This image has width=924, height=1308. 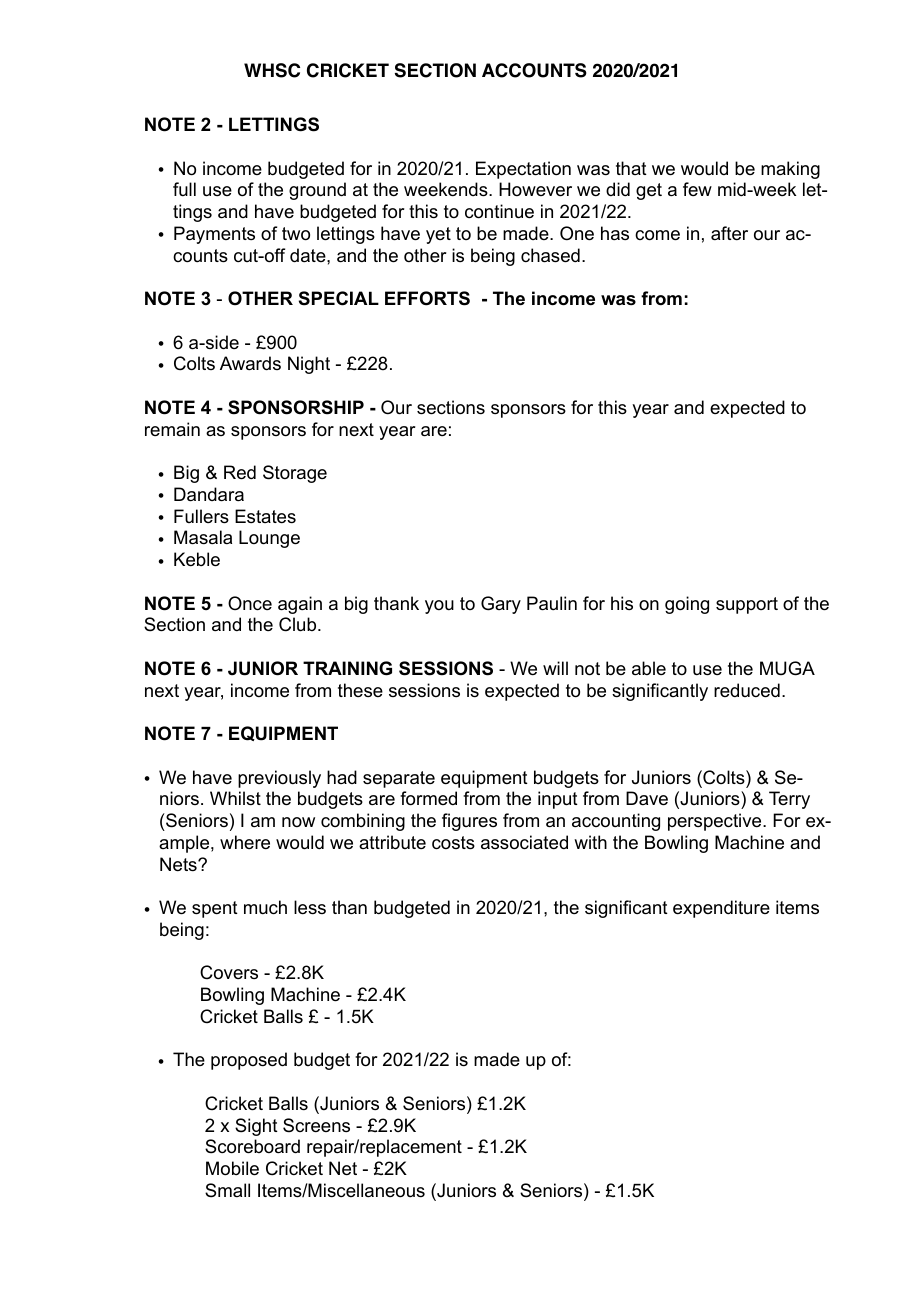 What do you see at coordinates (555, 668) in the image?
I see `will` at bounding box center [555, 668].
